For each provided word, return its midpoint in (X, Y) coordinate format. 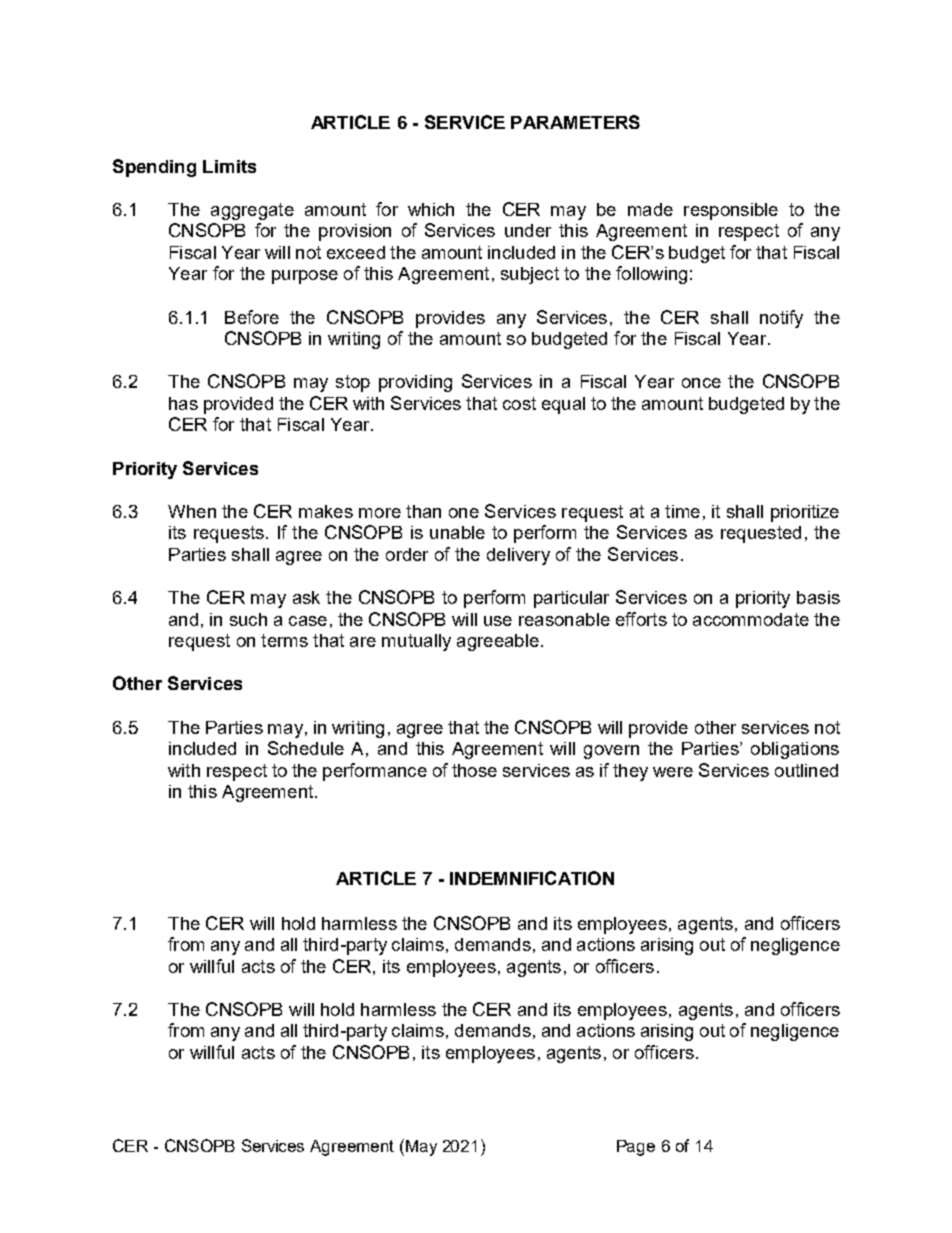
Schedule (306, 748)
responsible (731, 211)
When (192, 511)
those (474, 770)
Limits (229, 166)
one (464, 513)
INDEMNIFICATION (532, 878)
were (673, 772)
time (682, 511)
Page (636, 1148)
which (431, 209)
